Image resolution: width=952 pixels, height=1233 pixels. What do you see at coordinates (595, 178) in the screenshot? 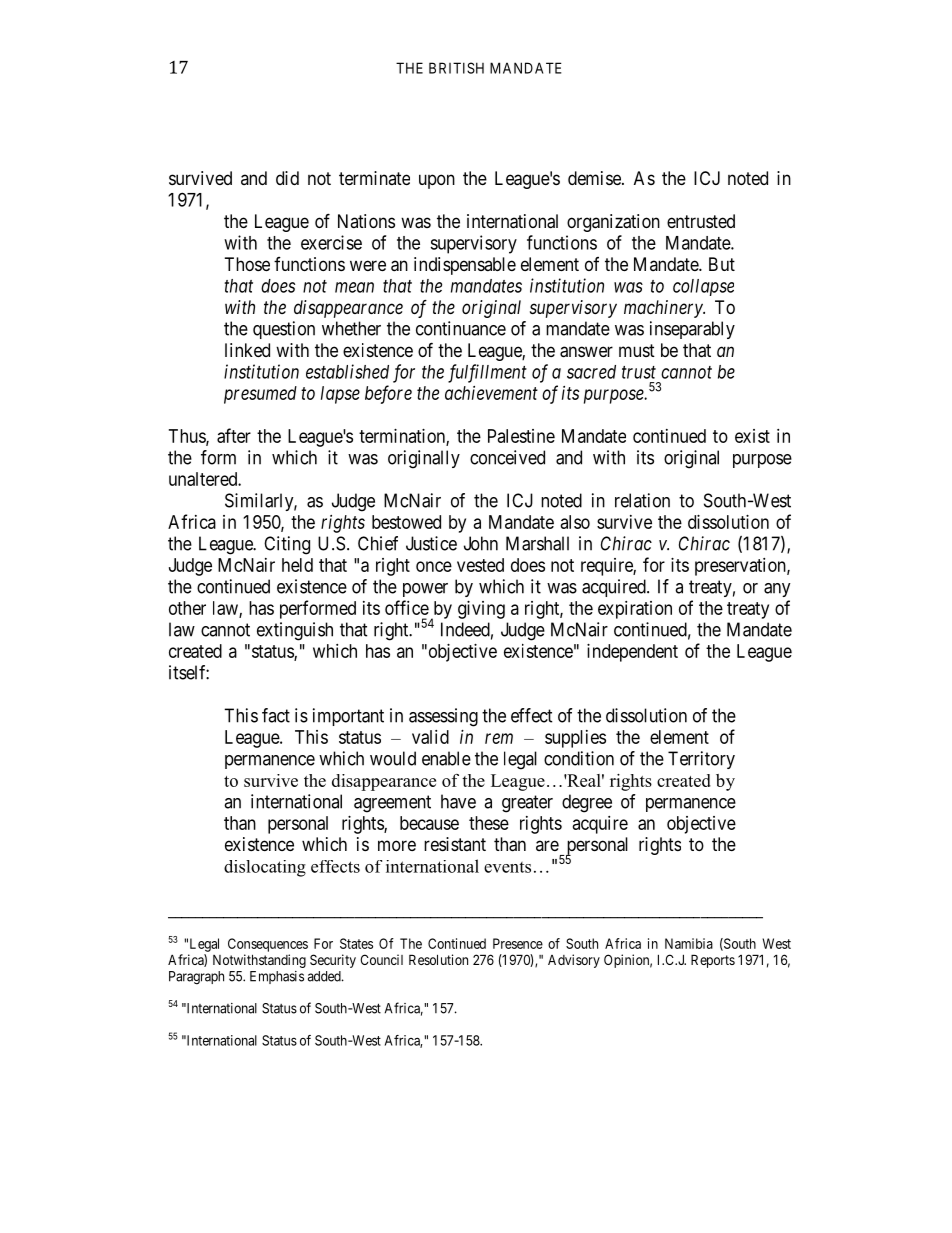
I see `demise` at bounding box center [595, 178].
